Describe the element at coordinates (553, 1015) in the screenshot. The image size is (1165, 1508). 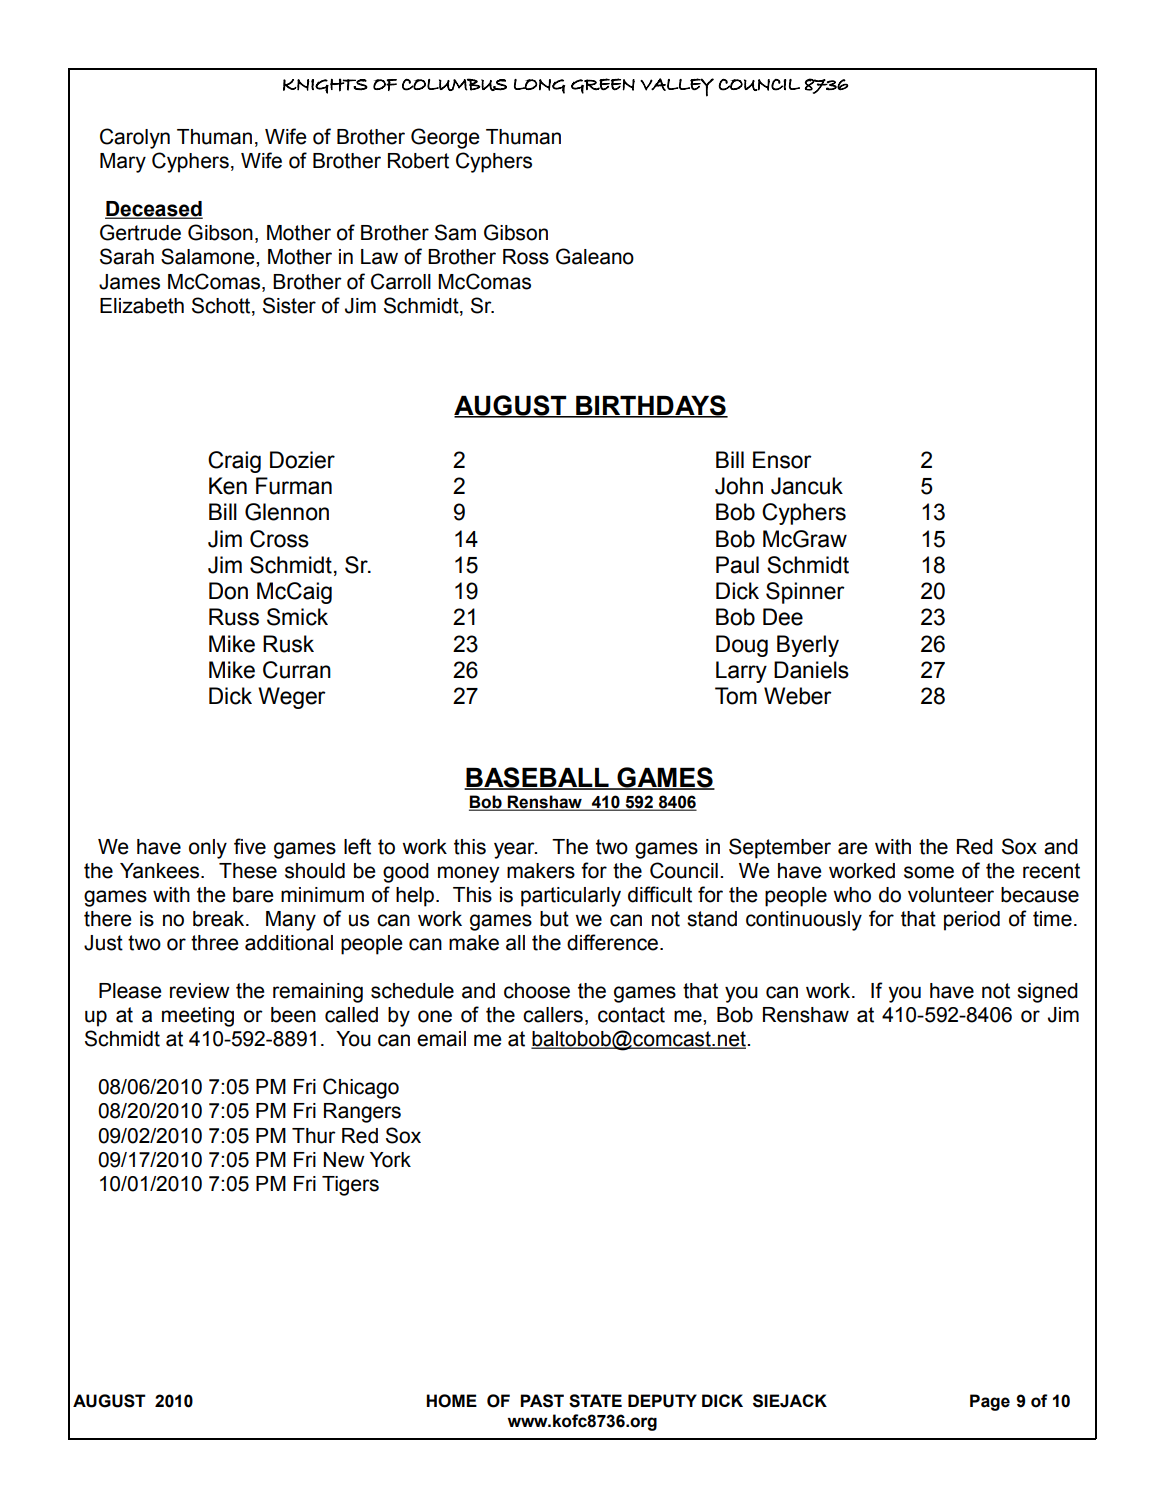
I see `callers` at that location.
